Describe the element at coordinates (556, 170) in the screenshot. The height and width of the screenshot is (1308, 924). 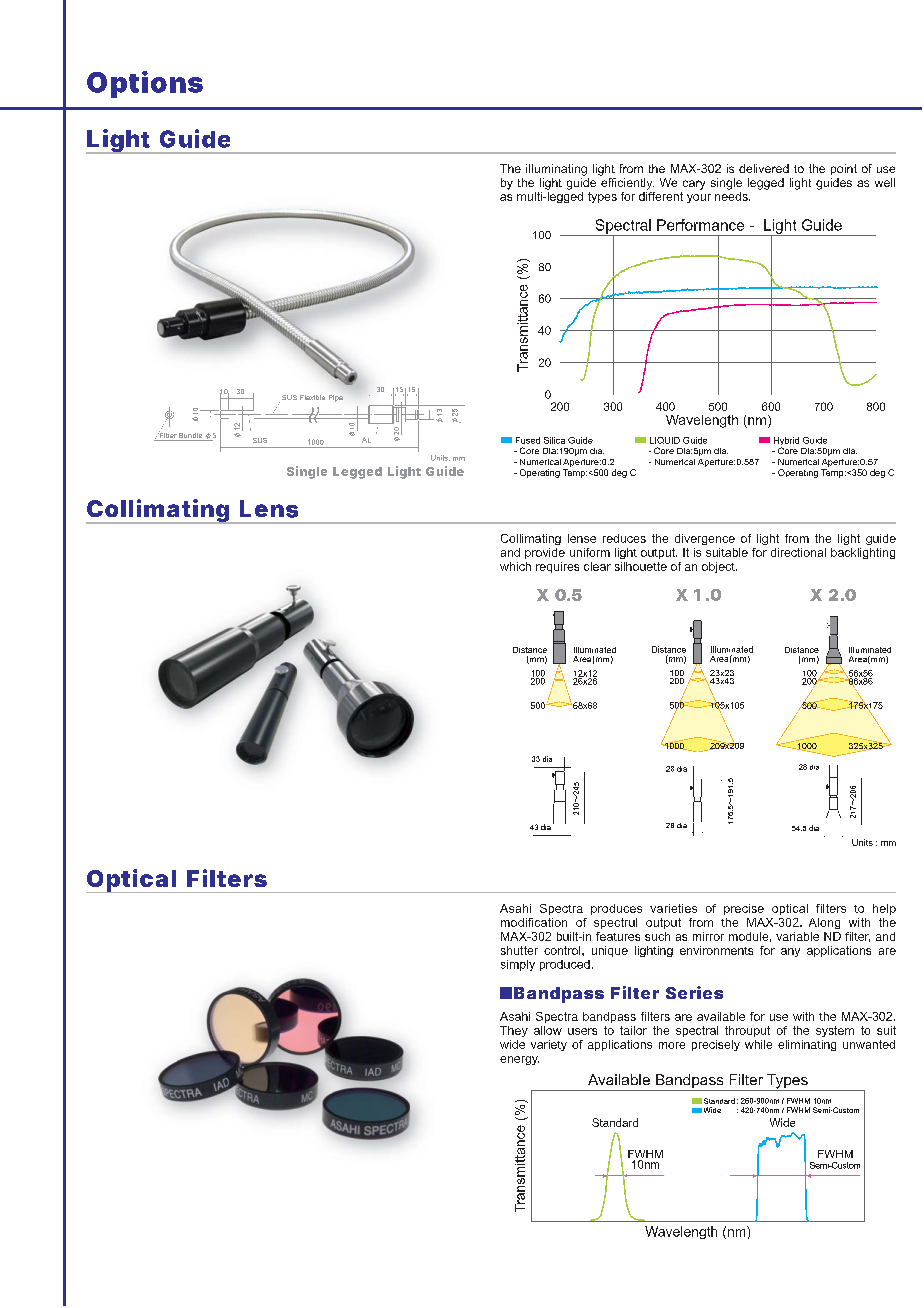
I see `illuminating` at that location.
